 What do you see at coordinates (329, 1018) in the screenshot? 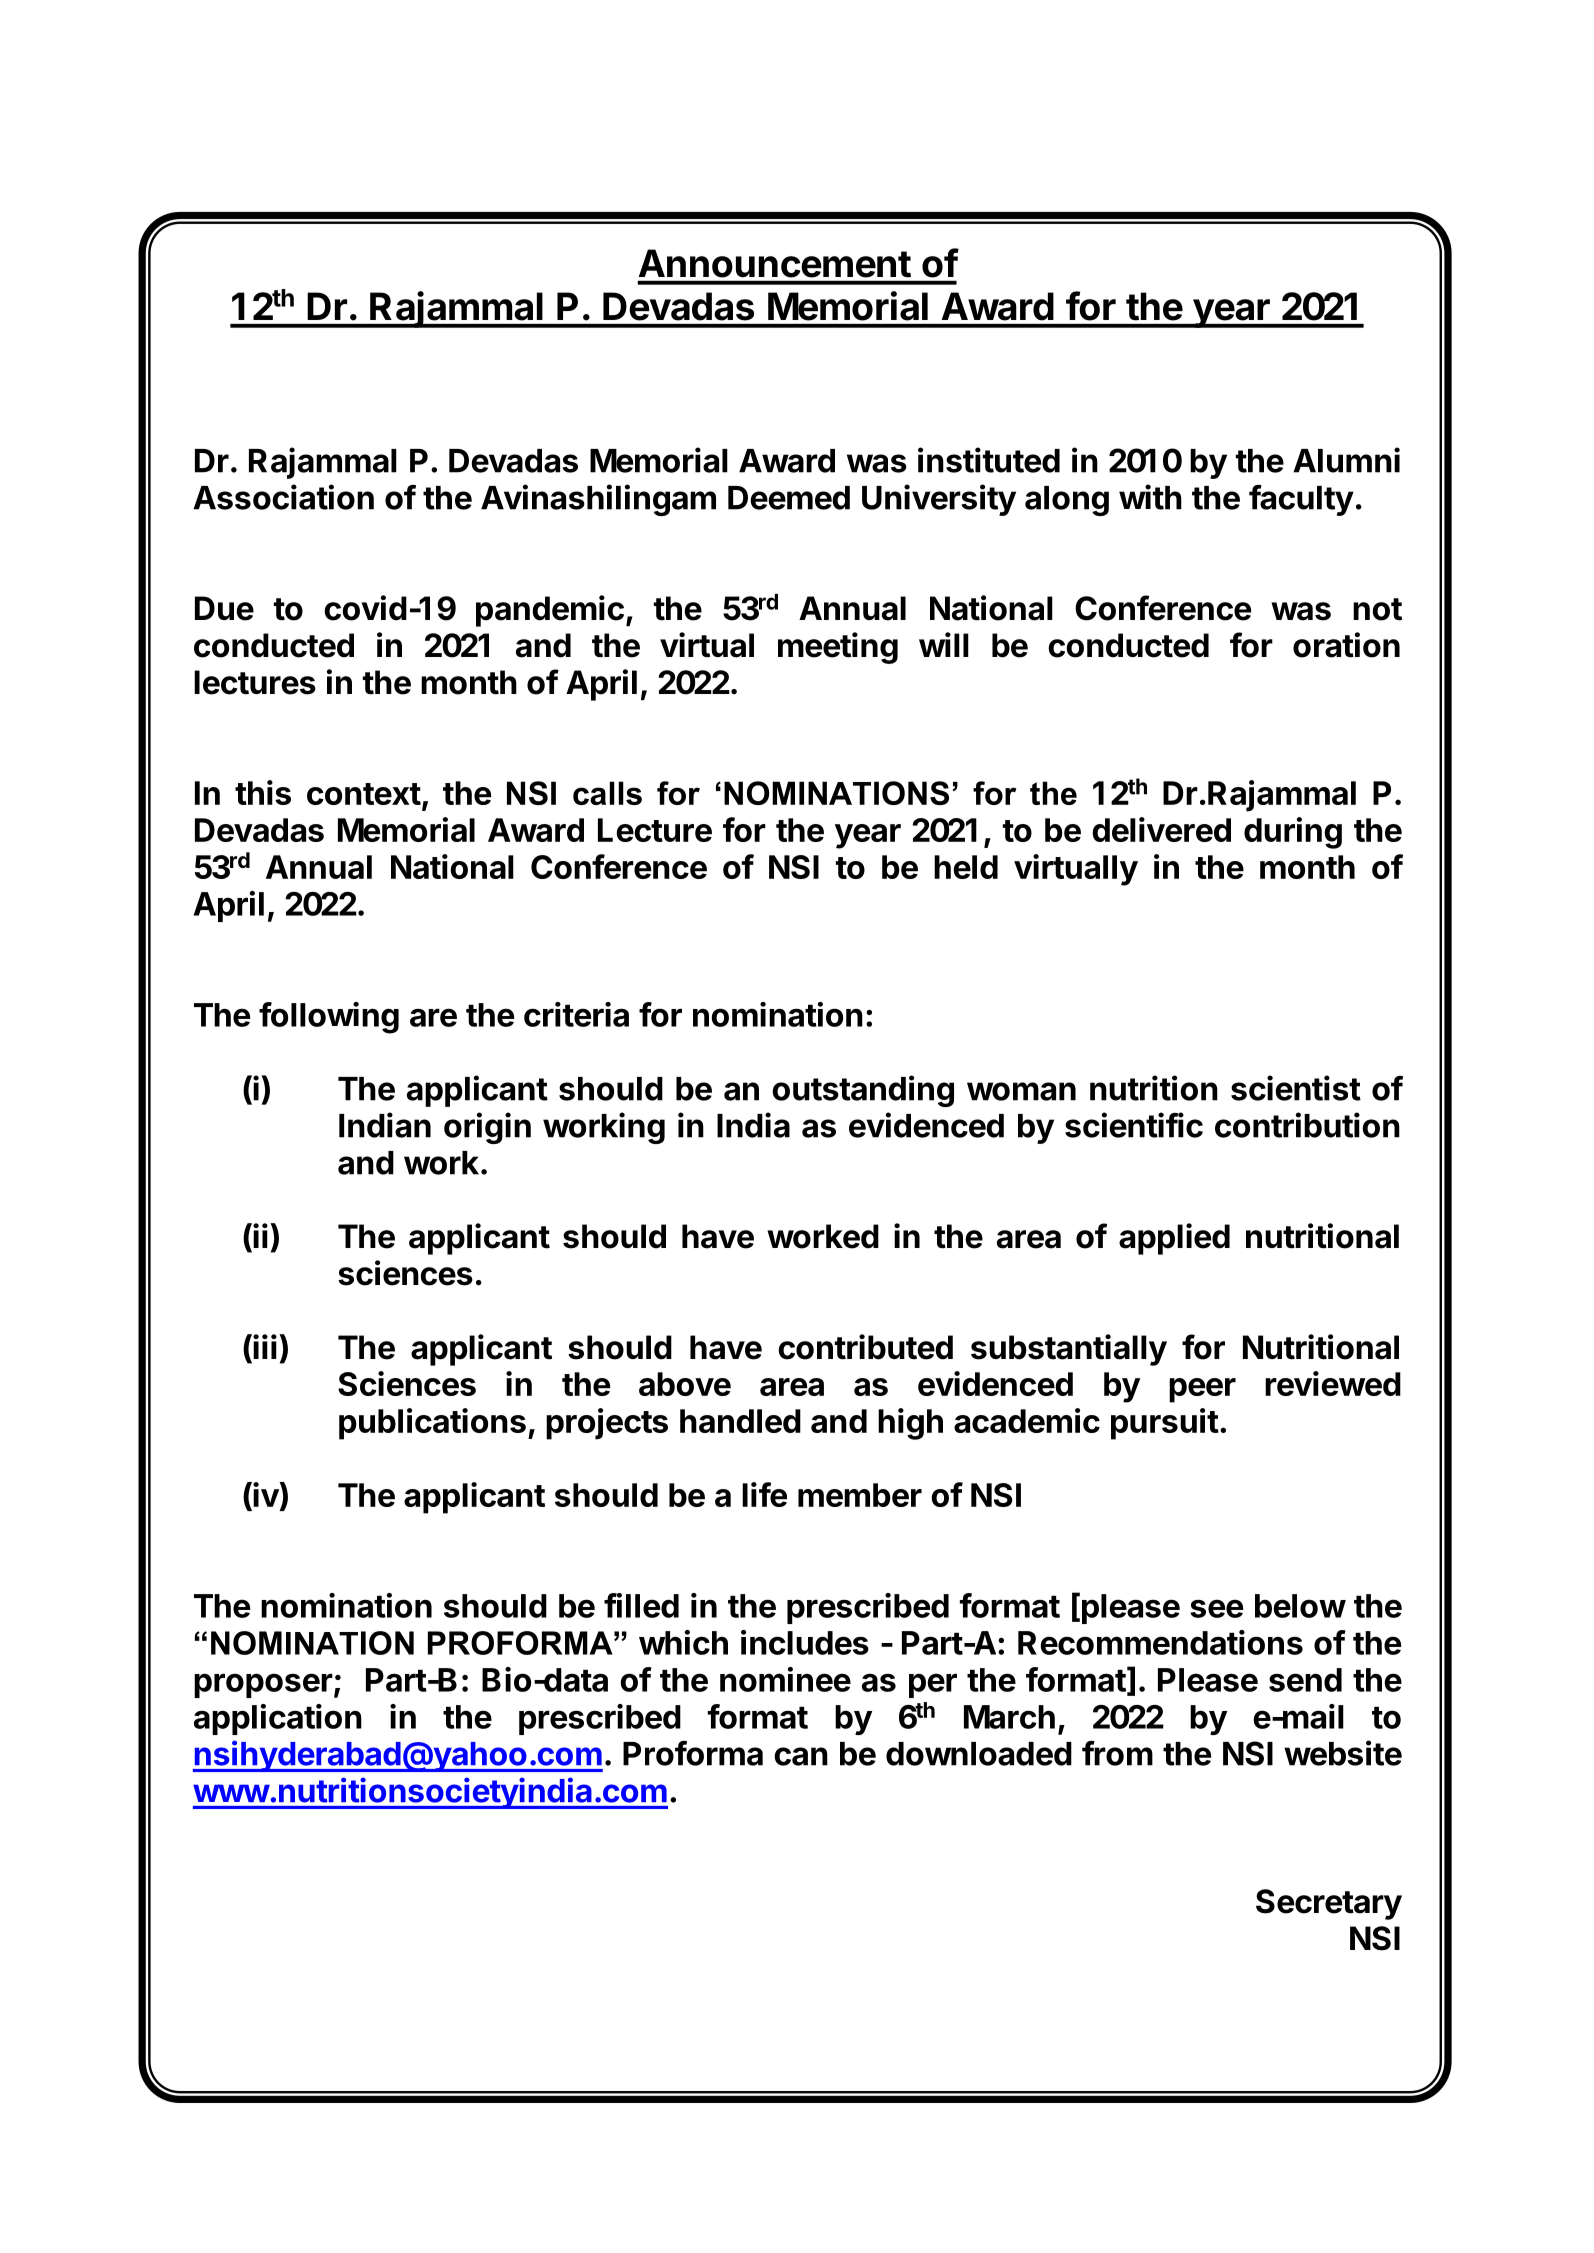
I see `following` at bounding box center [329, 1018].
